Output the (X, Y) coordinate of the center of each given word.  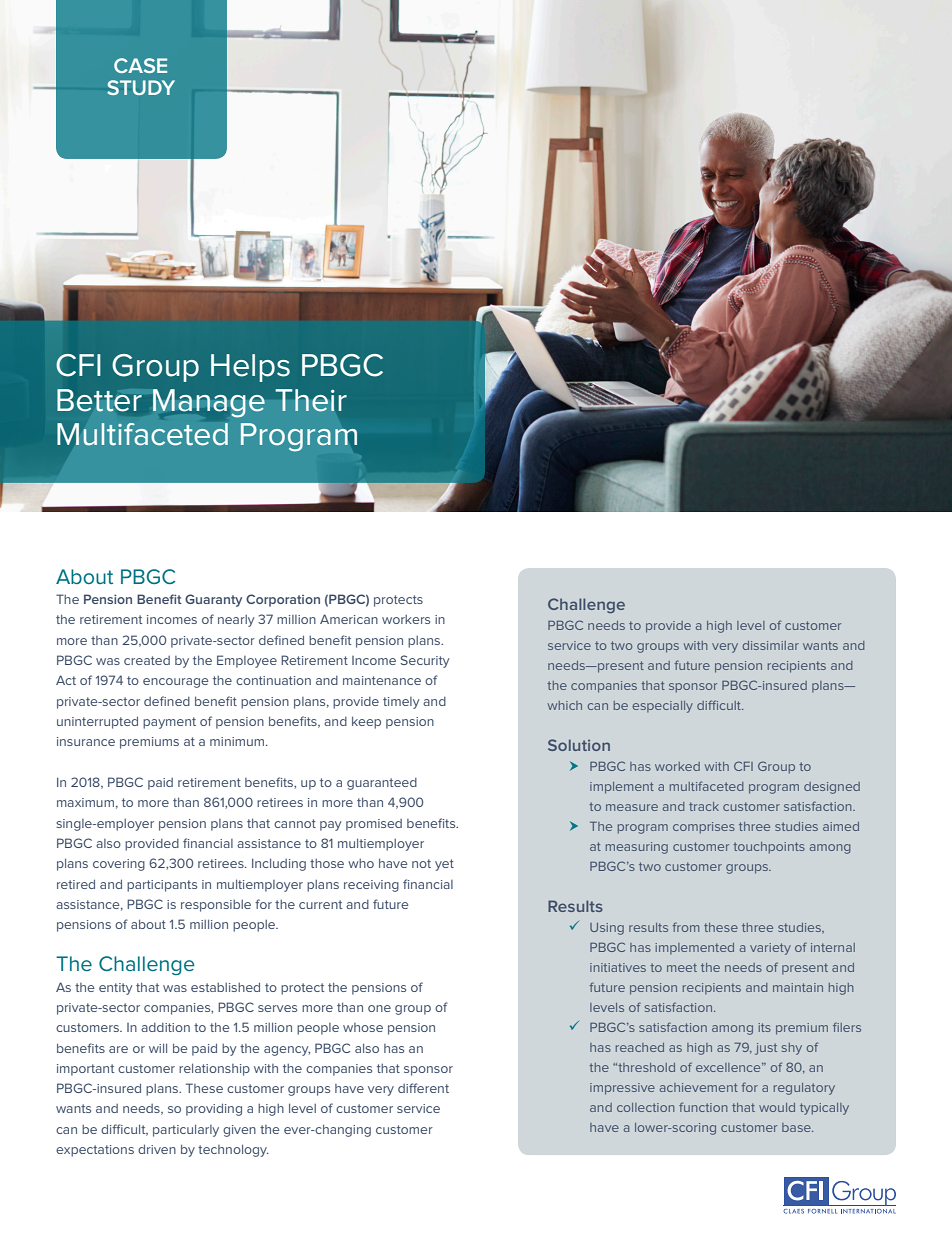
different (423, 1088)
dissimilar (771, 645)
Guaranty (213, 600)
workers (406, 619)
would (777, 1107)
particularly (186, 1130)
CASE (140, 65)
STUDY (141, 87)
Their (311, 400)
